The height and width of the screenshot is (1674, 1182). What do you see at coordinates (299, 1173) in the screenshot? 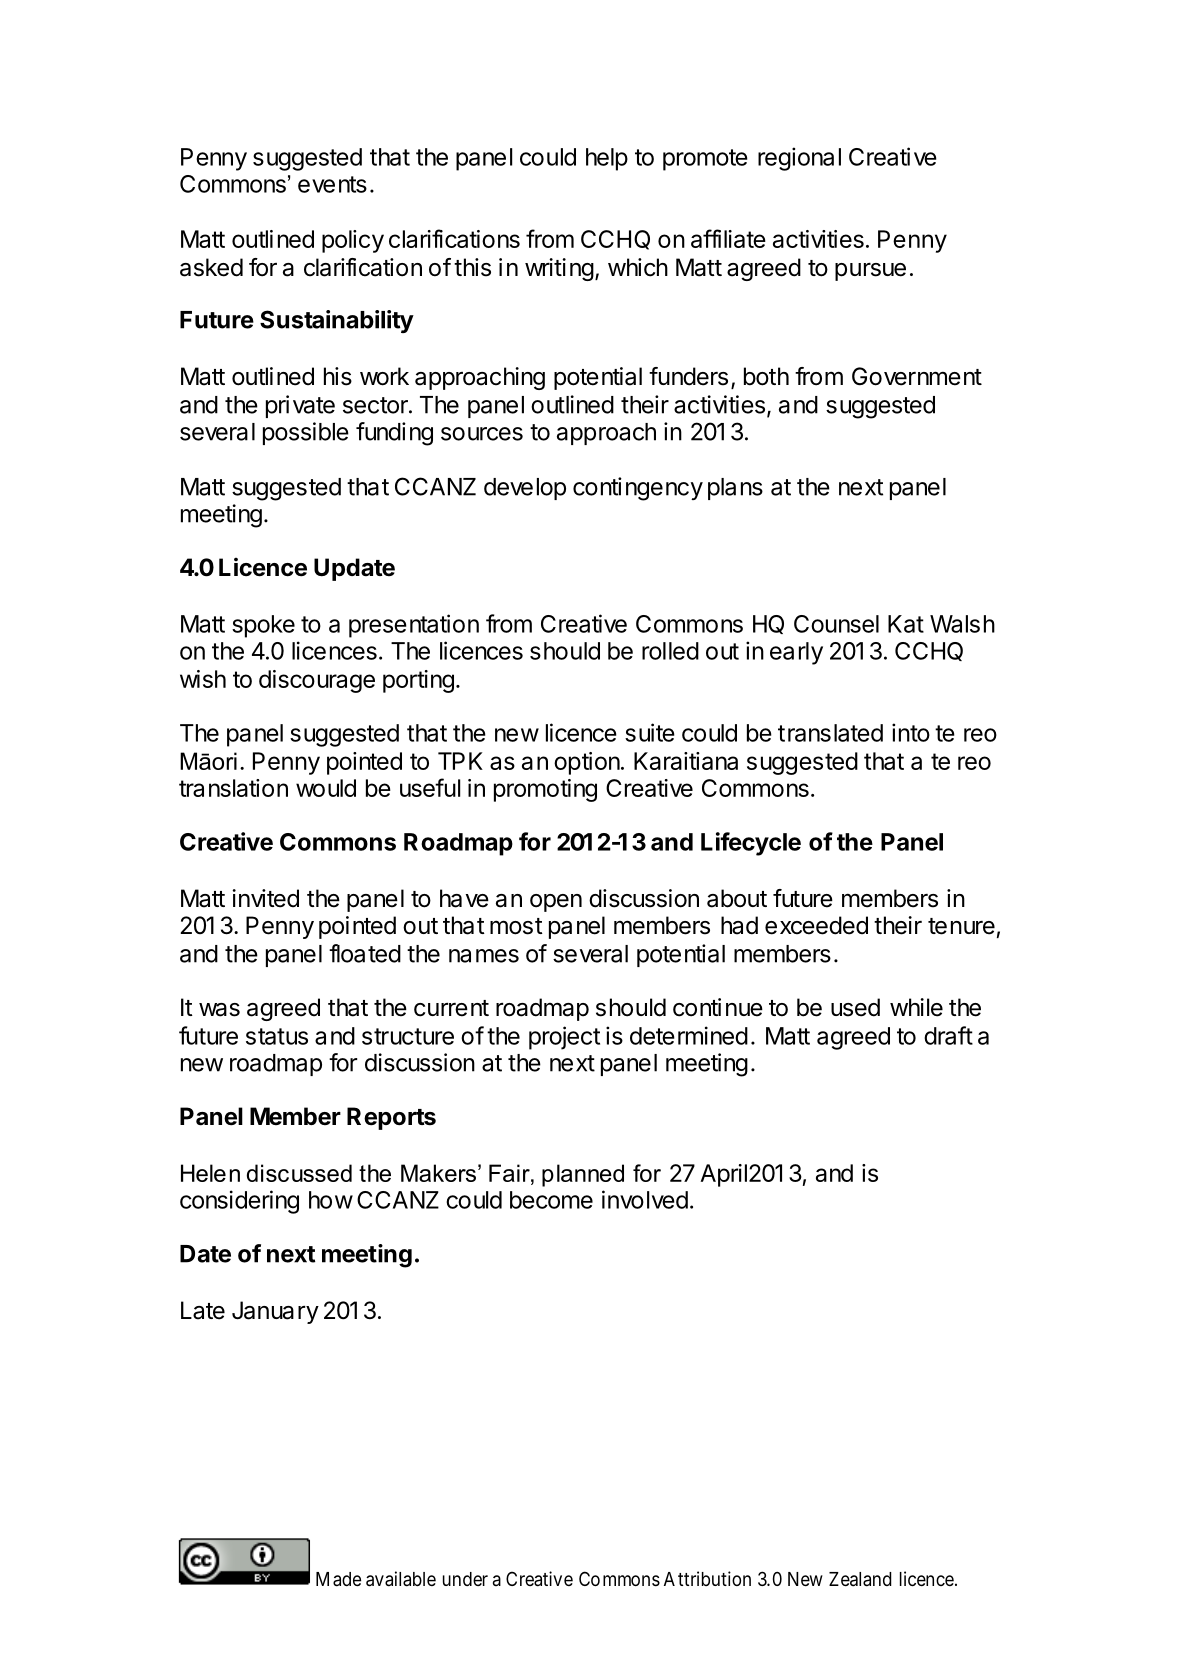
I see `discussed` at bounding box center [299, 1173].
